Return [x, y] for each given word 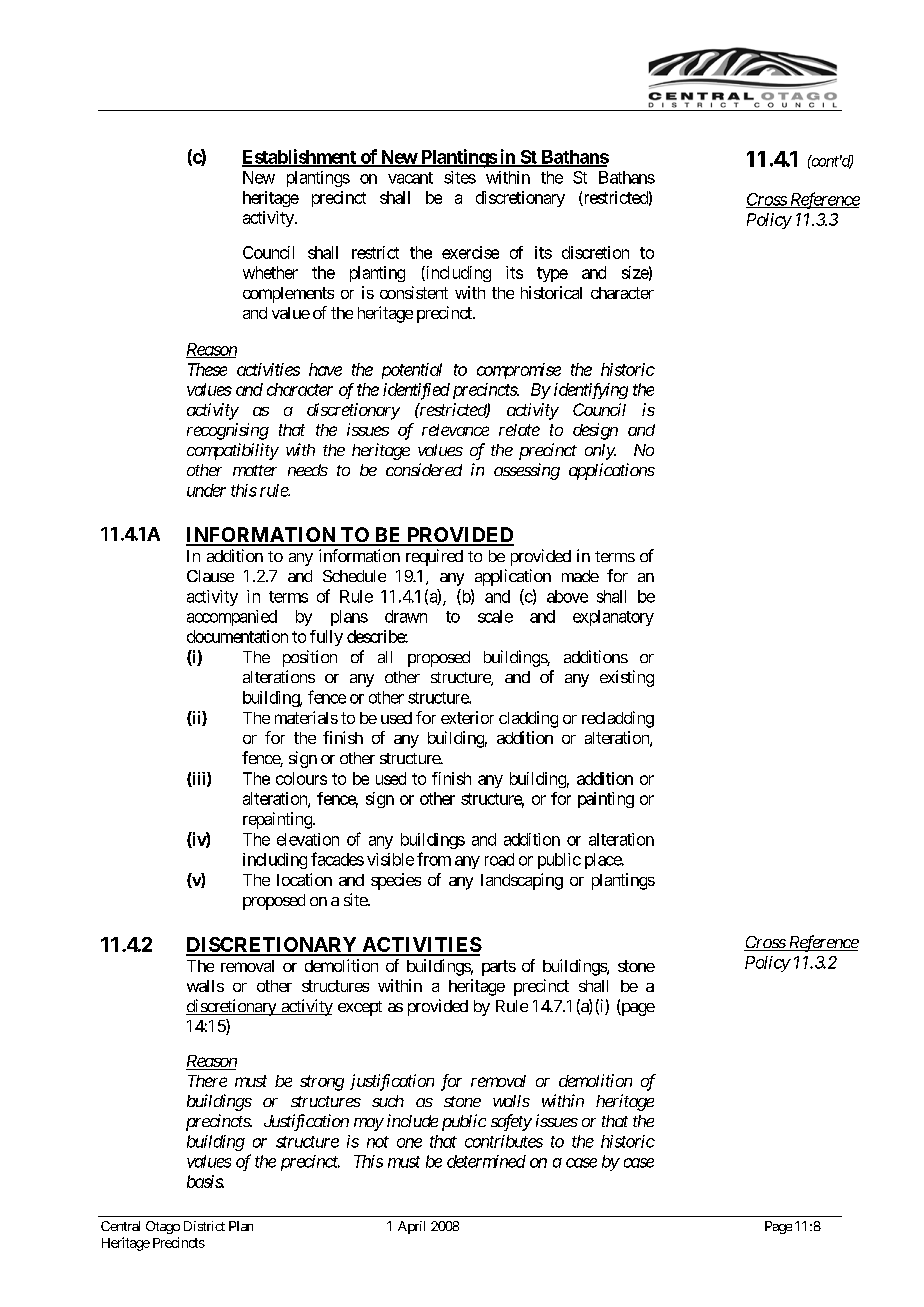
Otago [163, 1227]
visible [390, 859]
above [567, 596]
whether [270, 272]
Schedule [354, 576]
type [552, 274]
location [304, 879]
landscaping [522, 881]
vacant [410, 178]
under [206, 490]
